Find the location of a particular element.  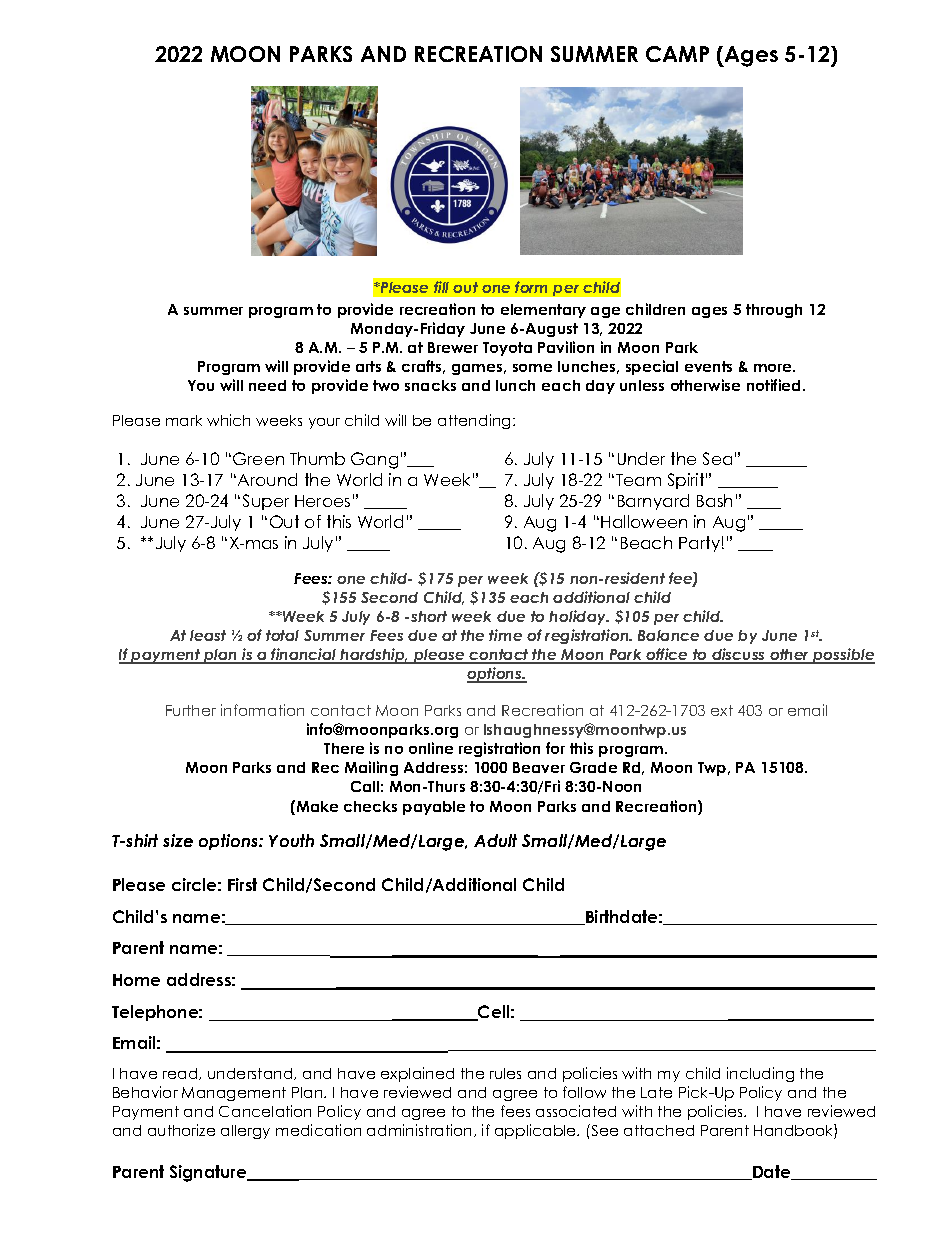

notified is located at coordinates (773, 385).
